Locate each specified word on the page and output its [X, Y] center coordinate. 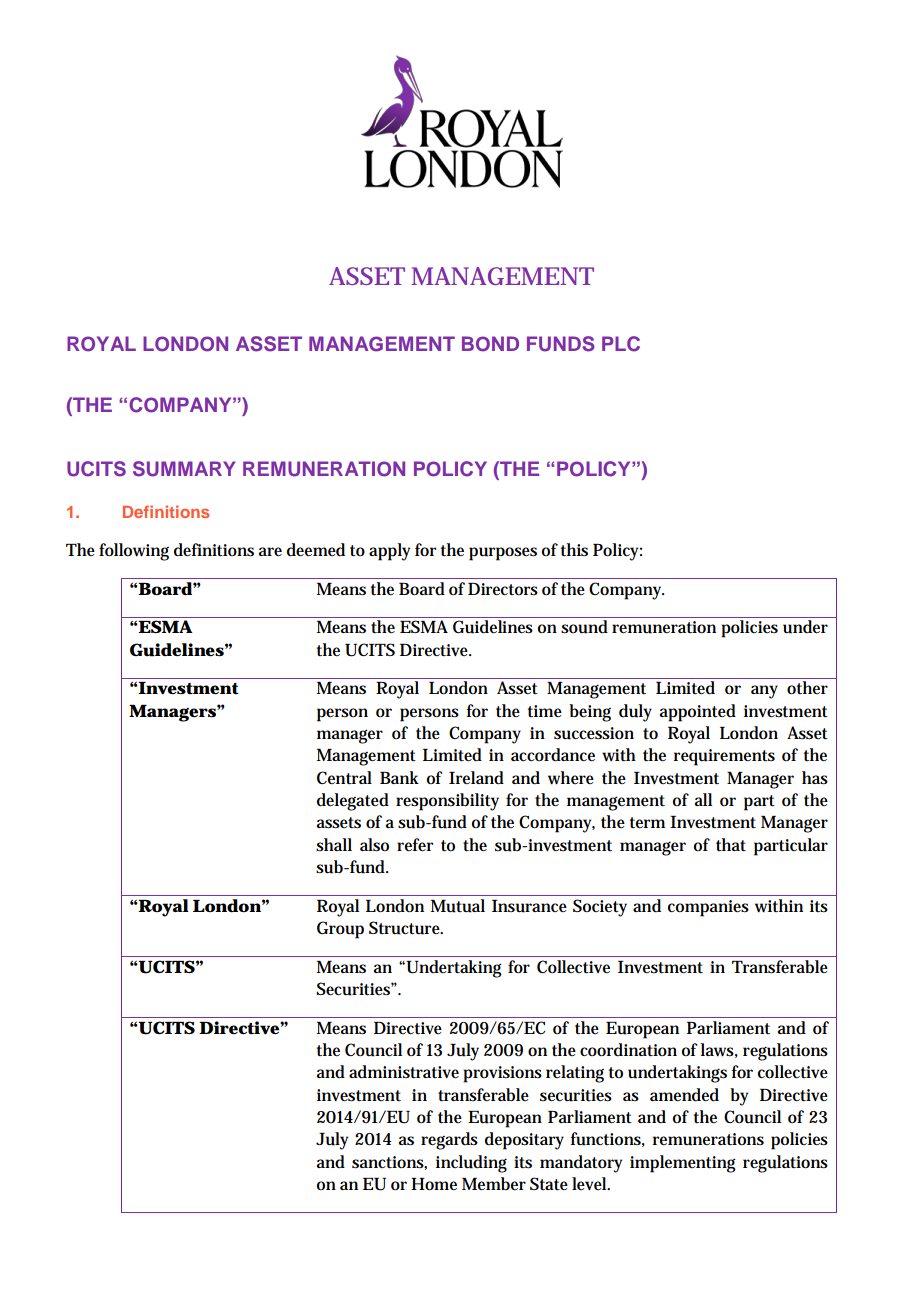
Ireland [476, 778]
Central [344, 778]
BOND [490, 344]
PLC [621, 344]
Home [434, 1184]
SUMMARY [184, 469]
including [471, 1164]
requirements [724, 757]
